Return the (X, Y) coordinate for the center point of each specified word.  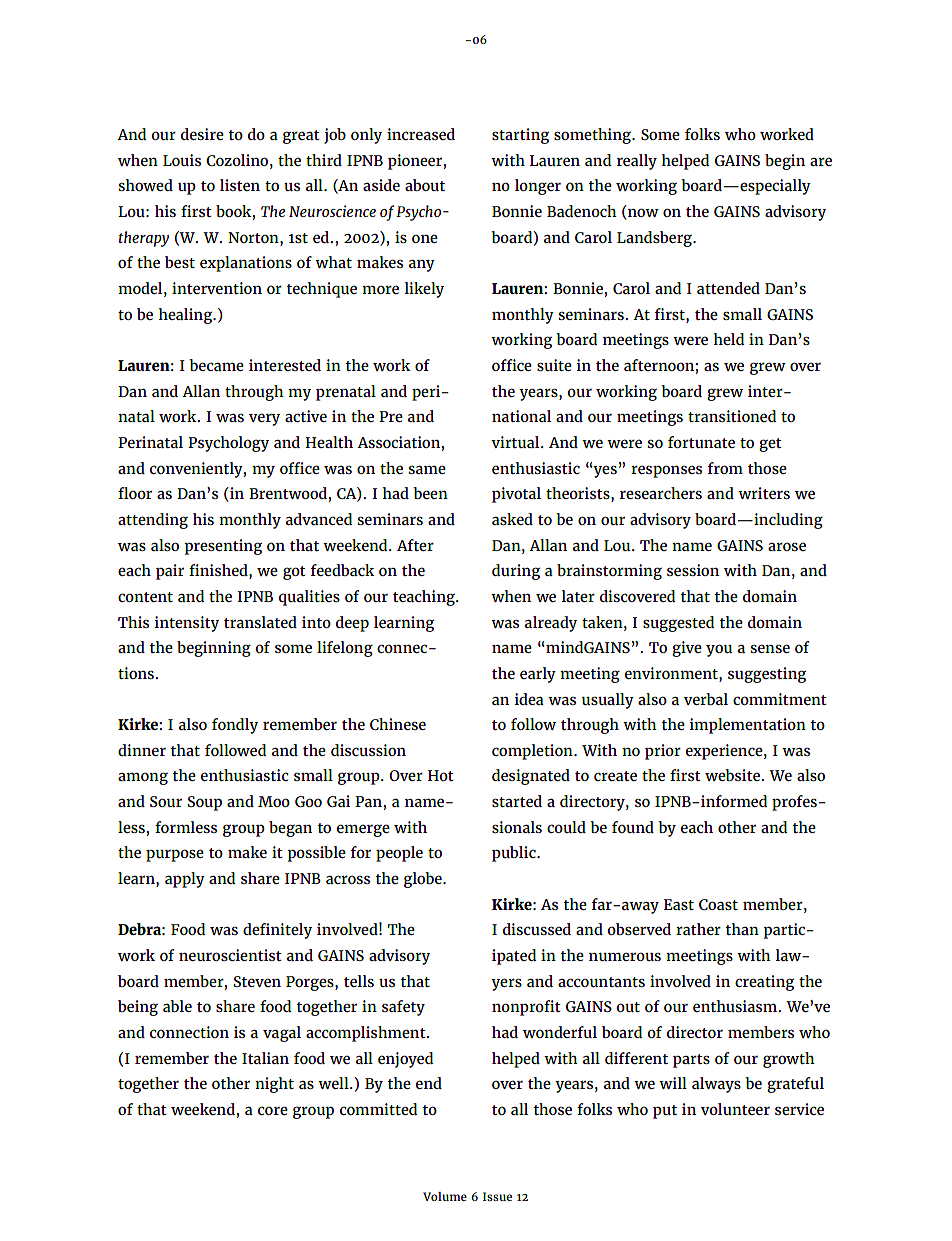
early (538, 675)
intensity (187, 624)
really (637, 162)
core (273, 1110)
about (425, 185)
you (719, 650)
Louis (182, 160)
